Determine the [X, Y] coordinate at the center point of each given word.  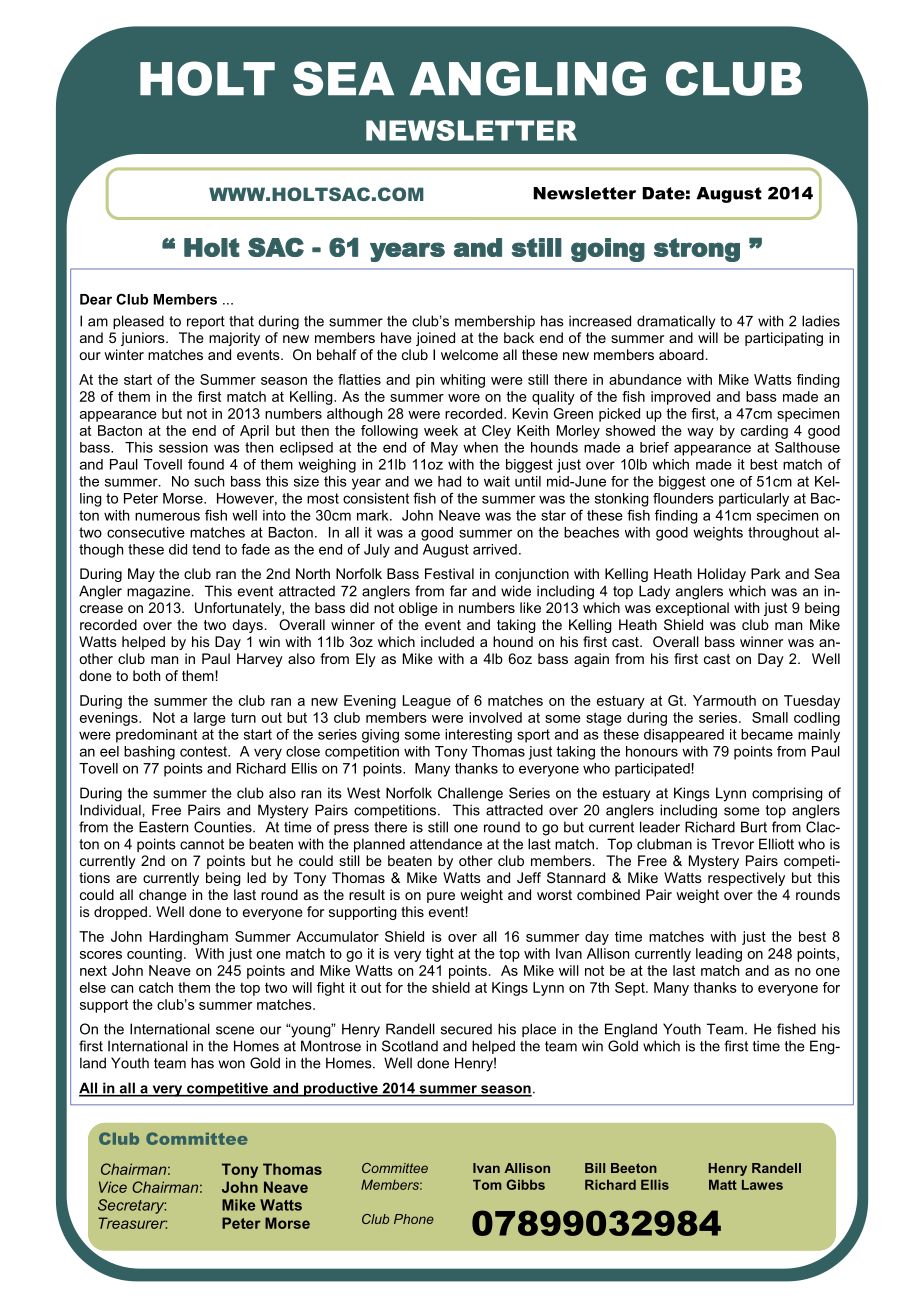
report [206, 322]
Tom [487, 1185]
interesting [478, 736]
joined [435, 339]
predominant [156, 736]
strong [697, 250]
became [767, 734]
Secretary [132, 1206]
